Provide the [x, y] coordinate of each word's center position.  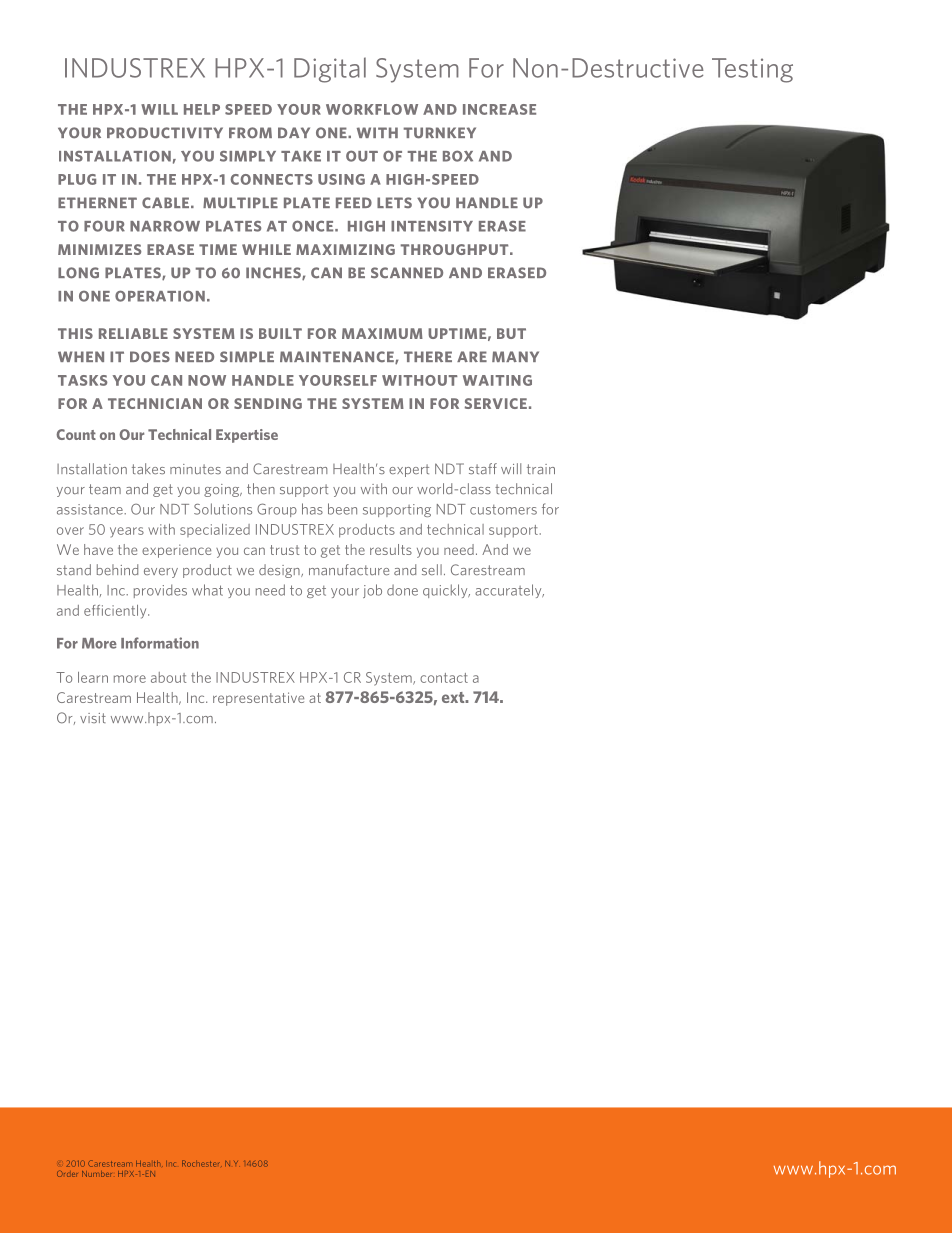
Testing [752, 70]
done [402, 590]
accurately [509, 591]
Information [160, 643]
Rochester [201, 1163]
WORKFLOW [372, 109]
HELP [202, 109]
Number [97, 1174]
